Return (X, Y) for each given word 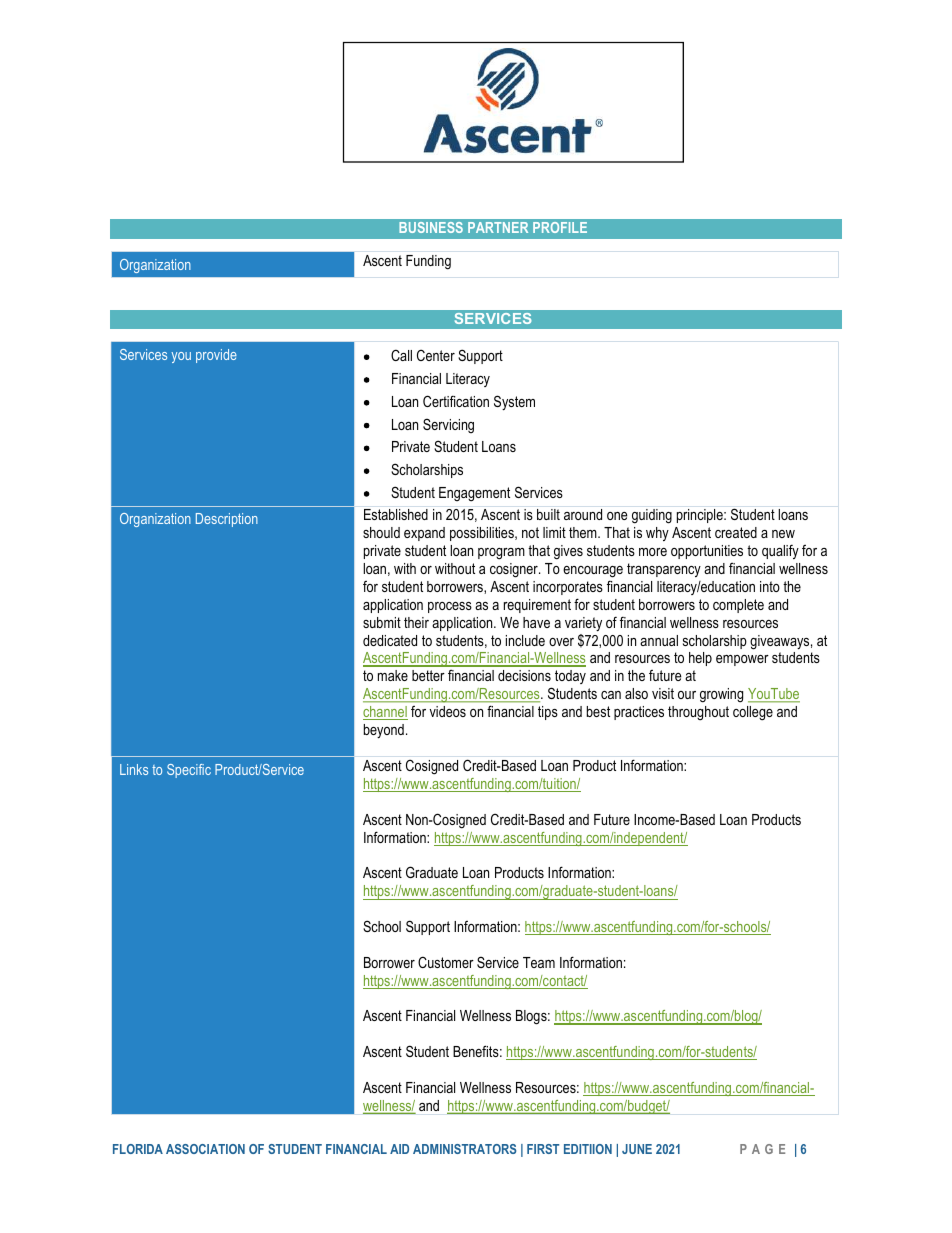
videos (448, 711)
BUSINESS (431, 227)
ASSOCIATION (205, 1149)
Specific (189, 771)
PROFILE (560, 227)
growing (721, 695)
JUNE (637, 1149)
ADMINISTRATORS (464, 1149)
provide (216, 356)
